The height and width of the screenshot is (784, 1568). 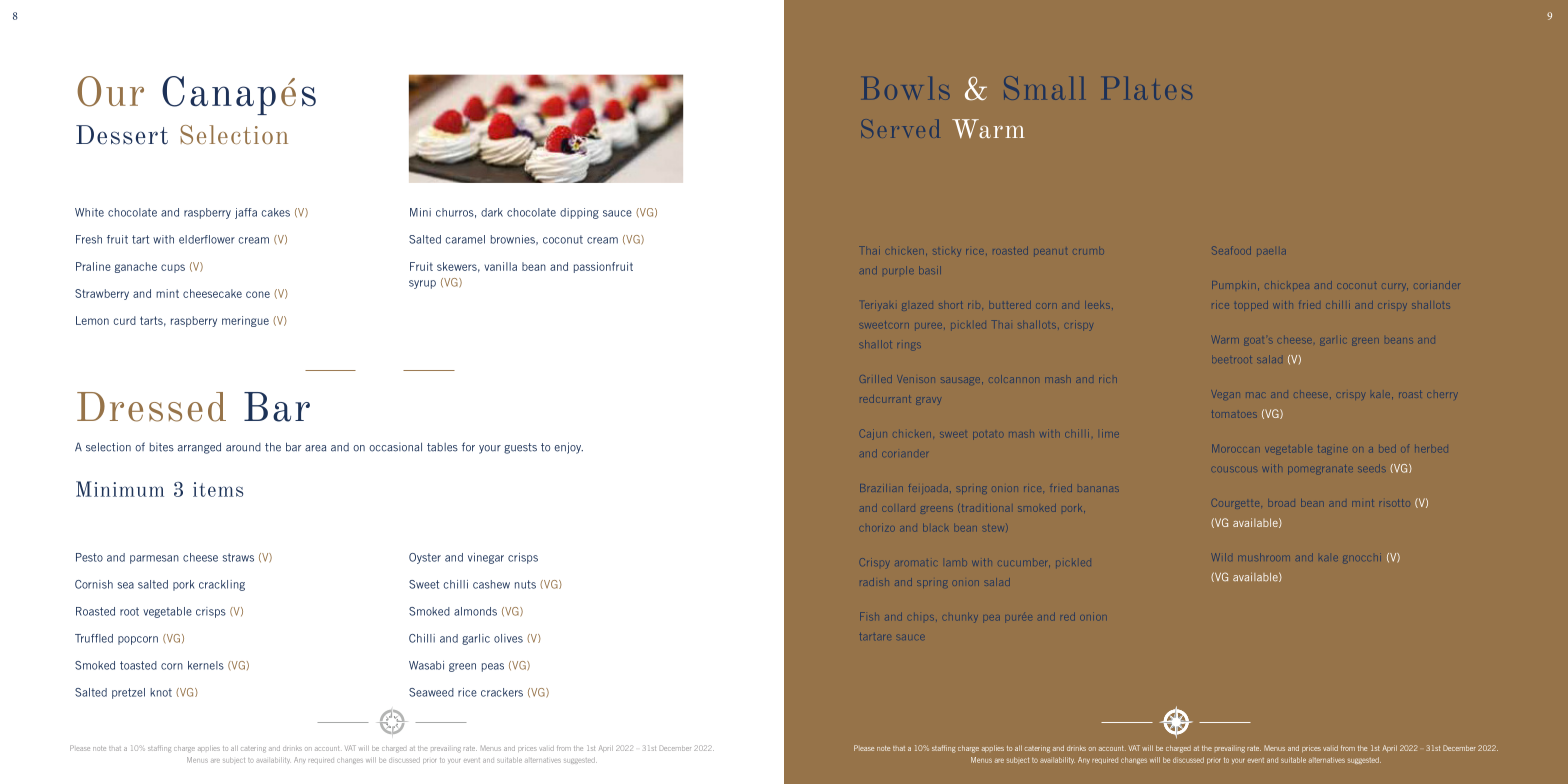 I want to click on cakes, so click(x=275, y=212).
